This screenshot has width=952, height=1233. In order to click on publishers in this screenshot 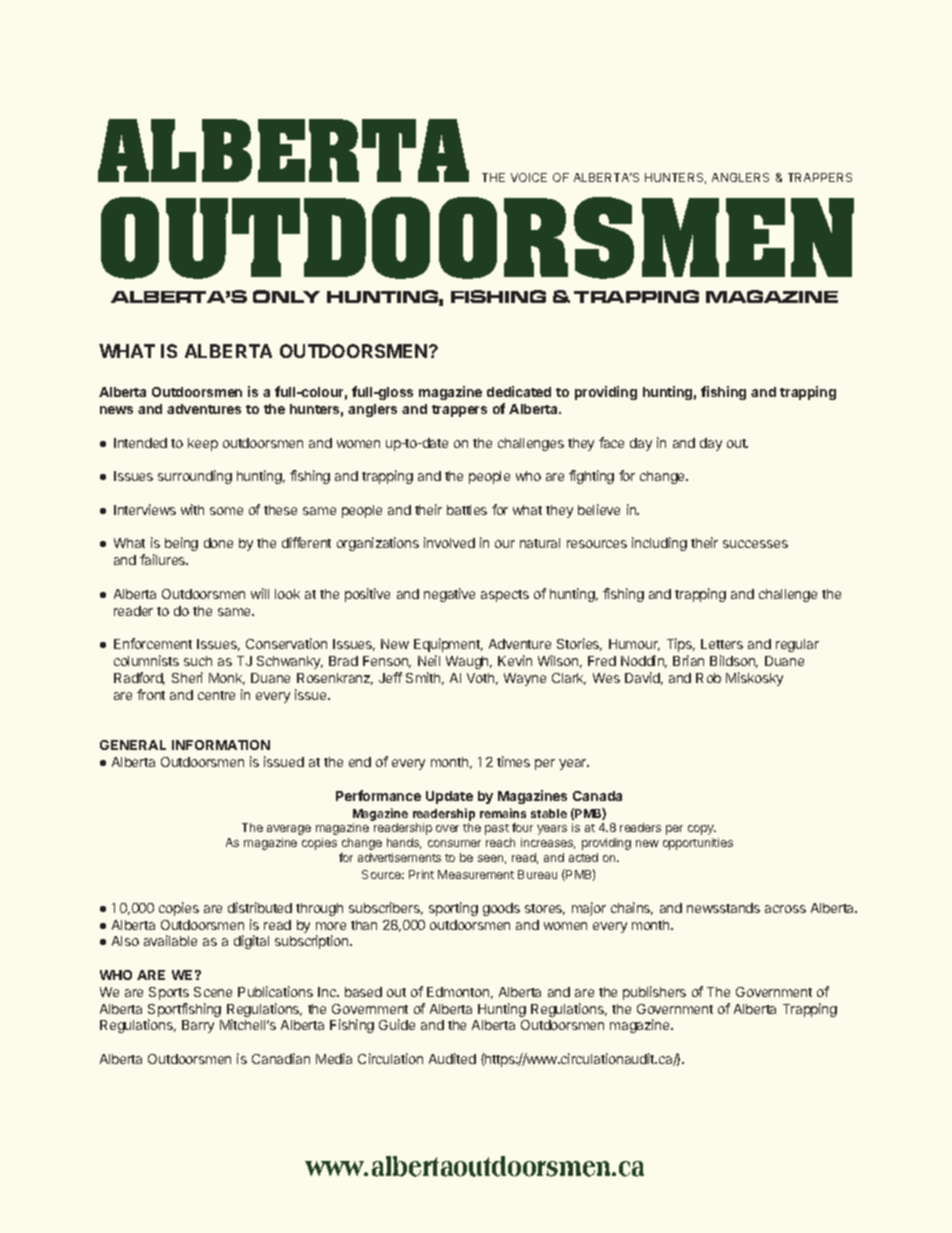, I will do `click(654, 993)`.
